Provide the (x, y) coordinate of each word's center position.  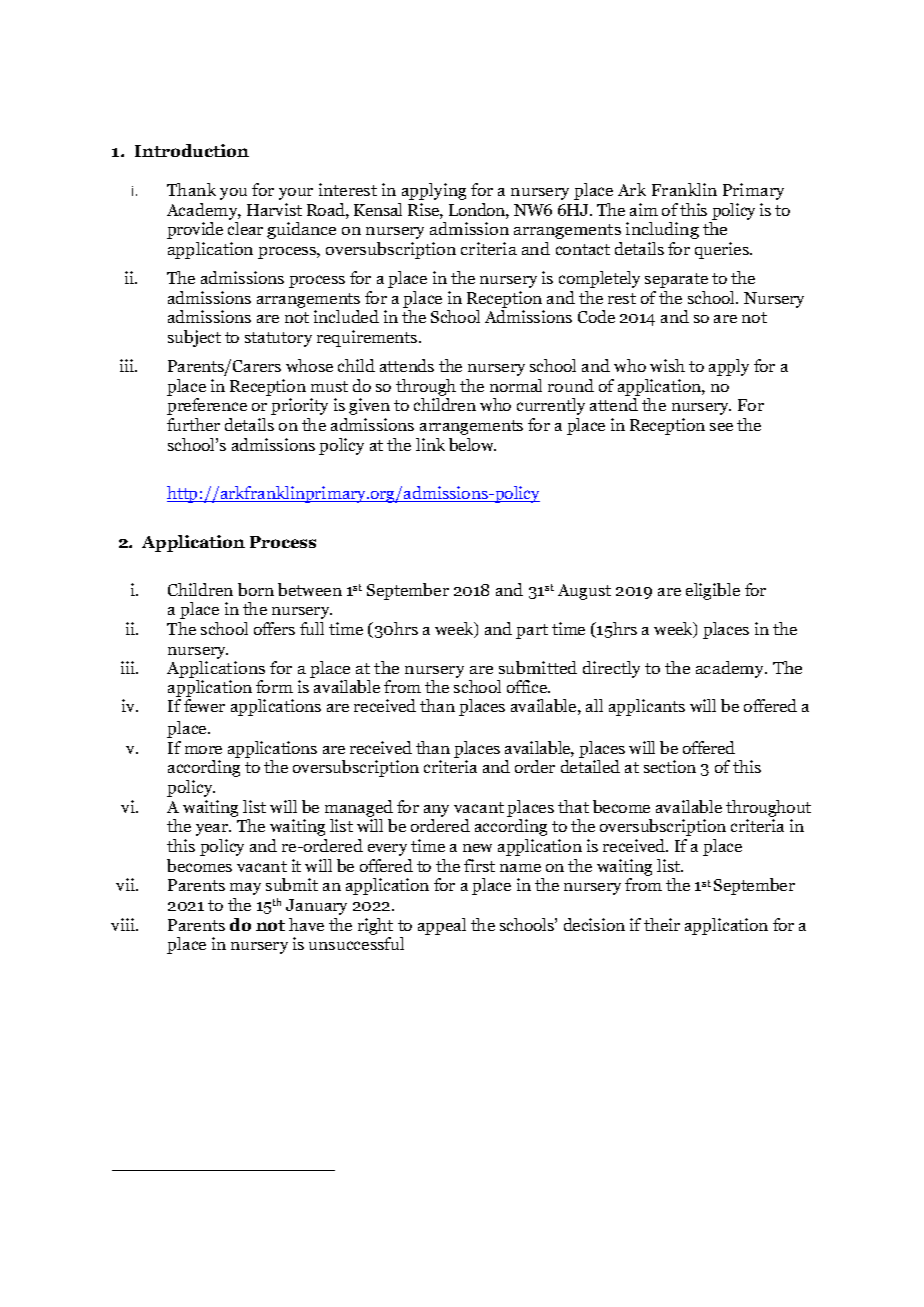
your (296, 194)
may (245, 889)
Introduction (192, 150)
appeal (442, 926)
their (662, 924)
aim (644, 209)
